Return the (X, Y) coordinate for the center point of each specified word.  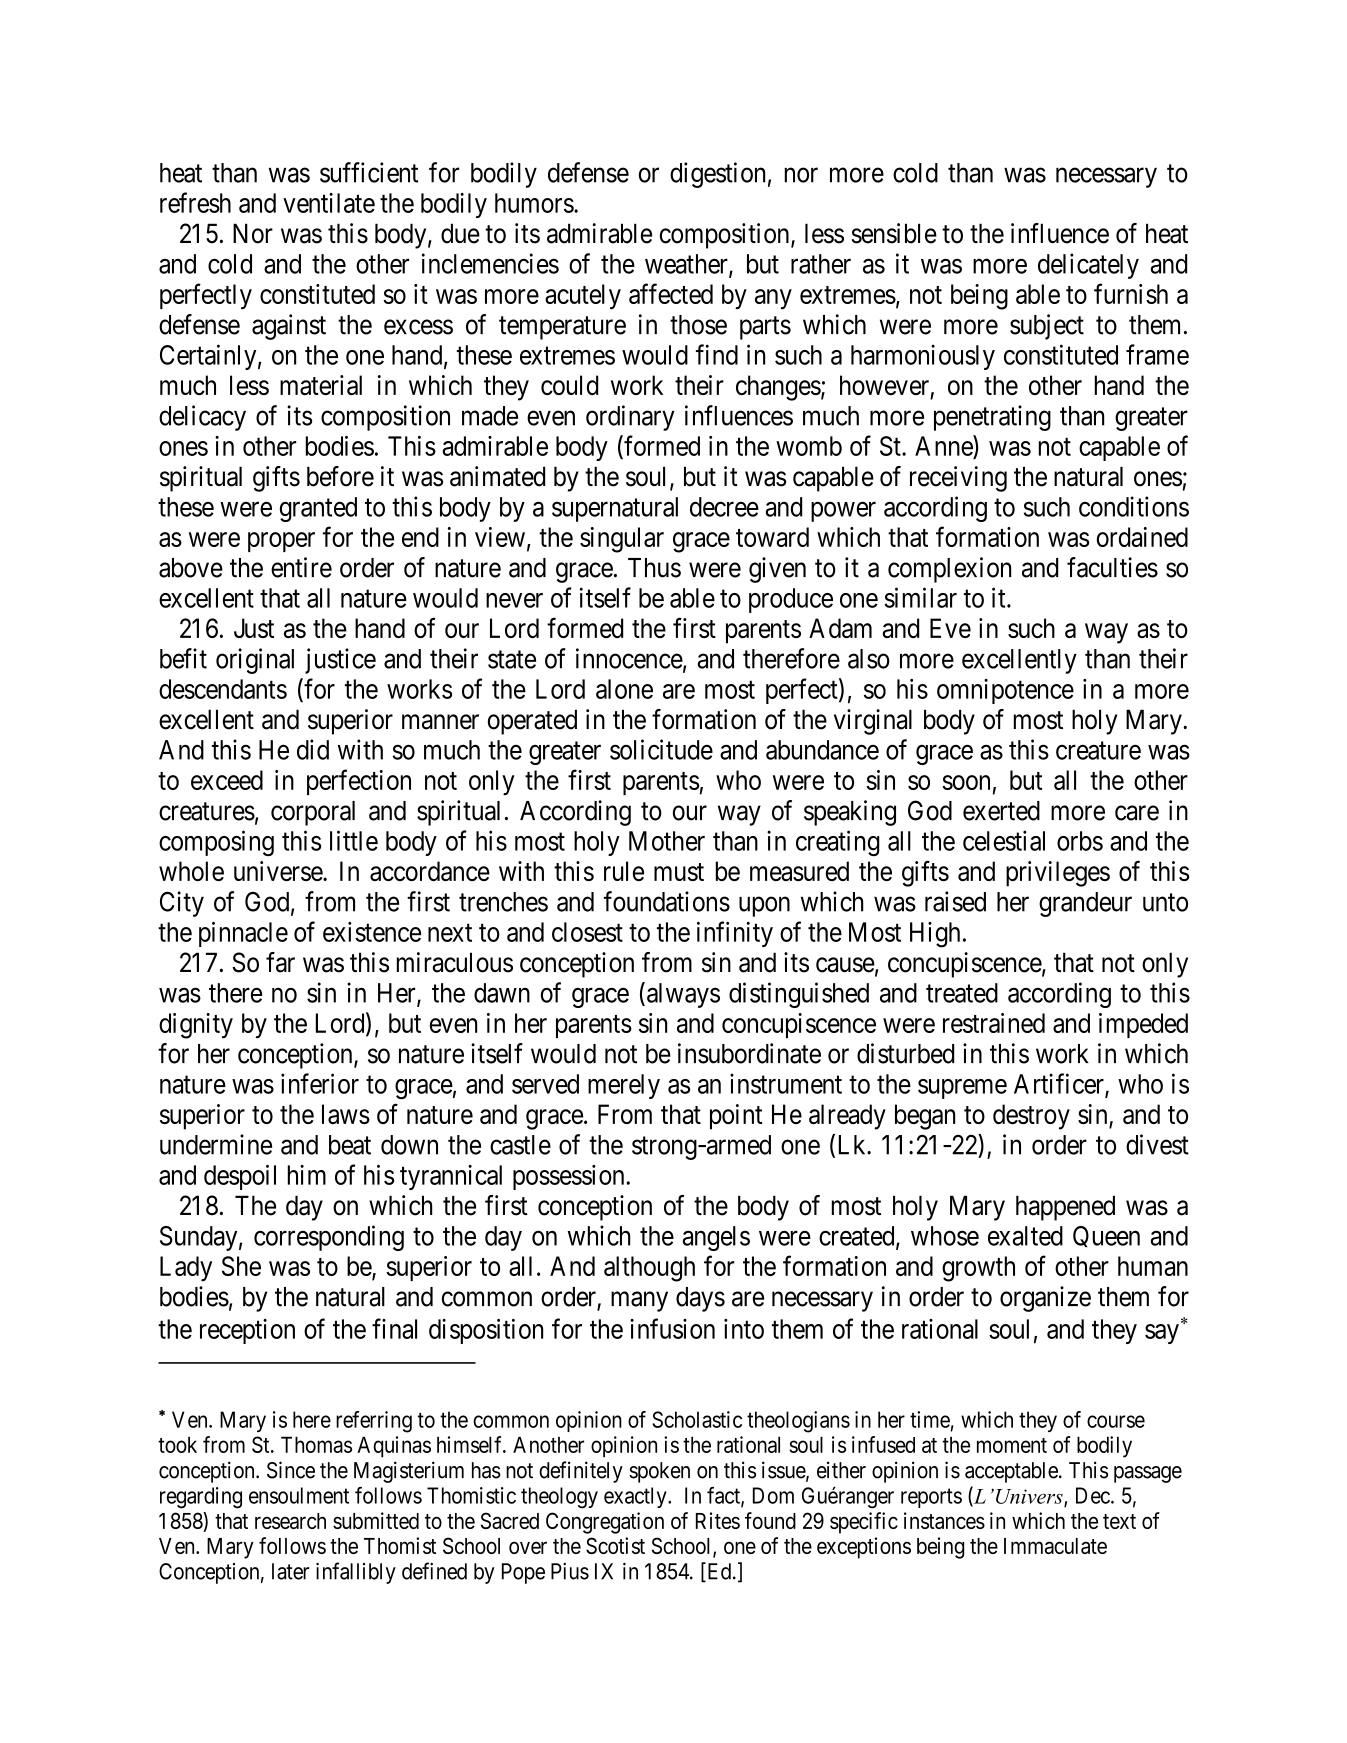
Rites (718, 1520)
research (290, 1521)
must (679, 872)
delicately (1088, 266)
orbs (1080, 841)
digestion (717, 175)
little (354, 840)
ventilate (329, 203)
